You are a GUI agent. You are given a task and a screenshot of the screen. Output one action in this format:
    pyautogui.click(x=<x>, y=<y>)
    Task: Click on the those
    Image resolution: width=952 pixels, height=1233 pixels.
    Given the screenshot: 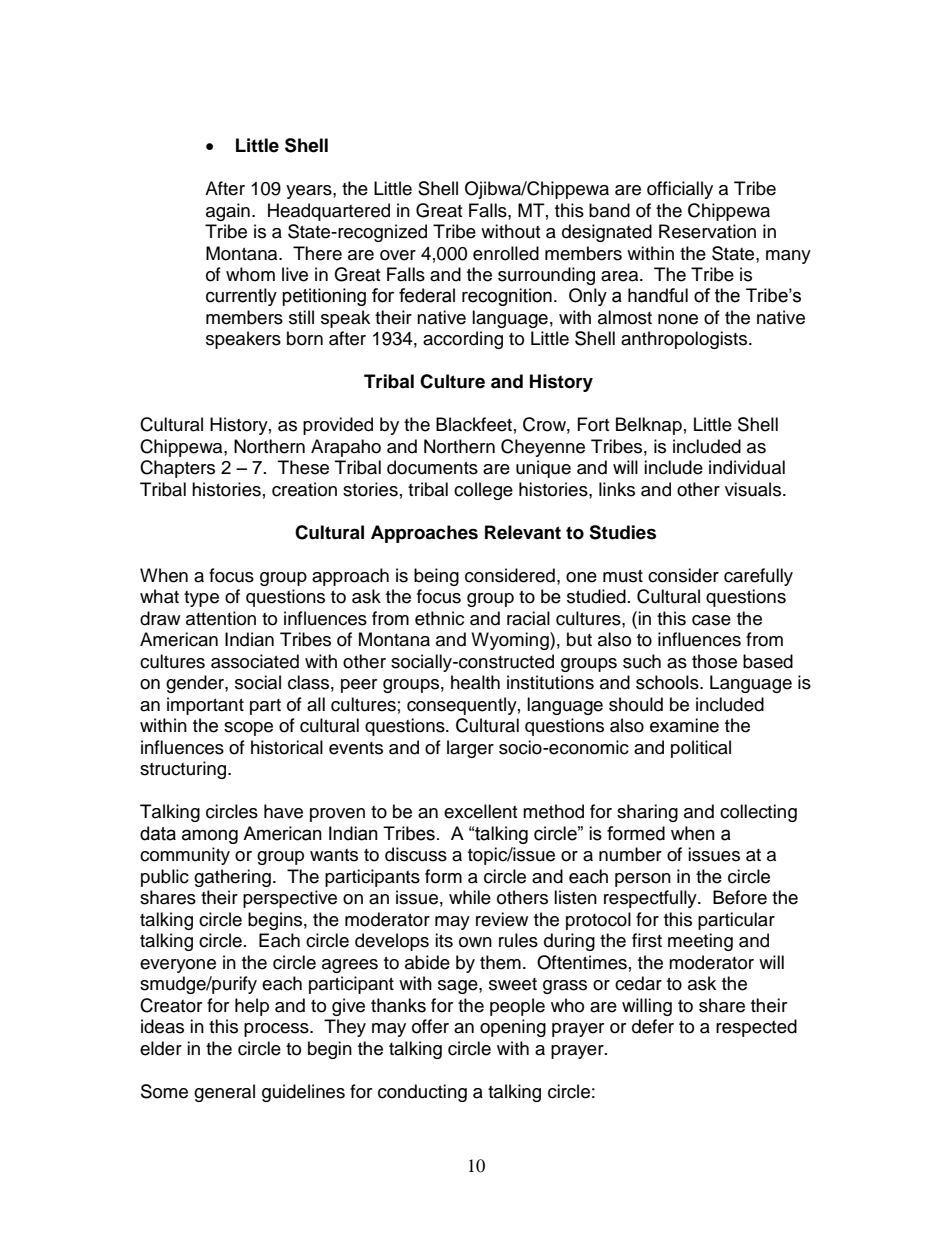 What is the action you would take?
    pyautogui.click(x=714, y=661)
